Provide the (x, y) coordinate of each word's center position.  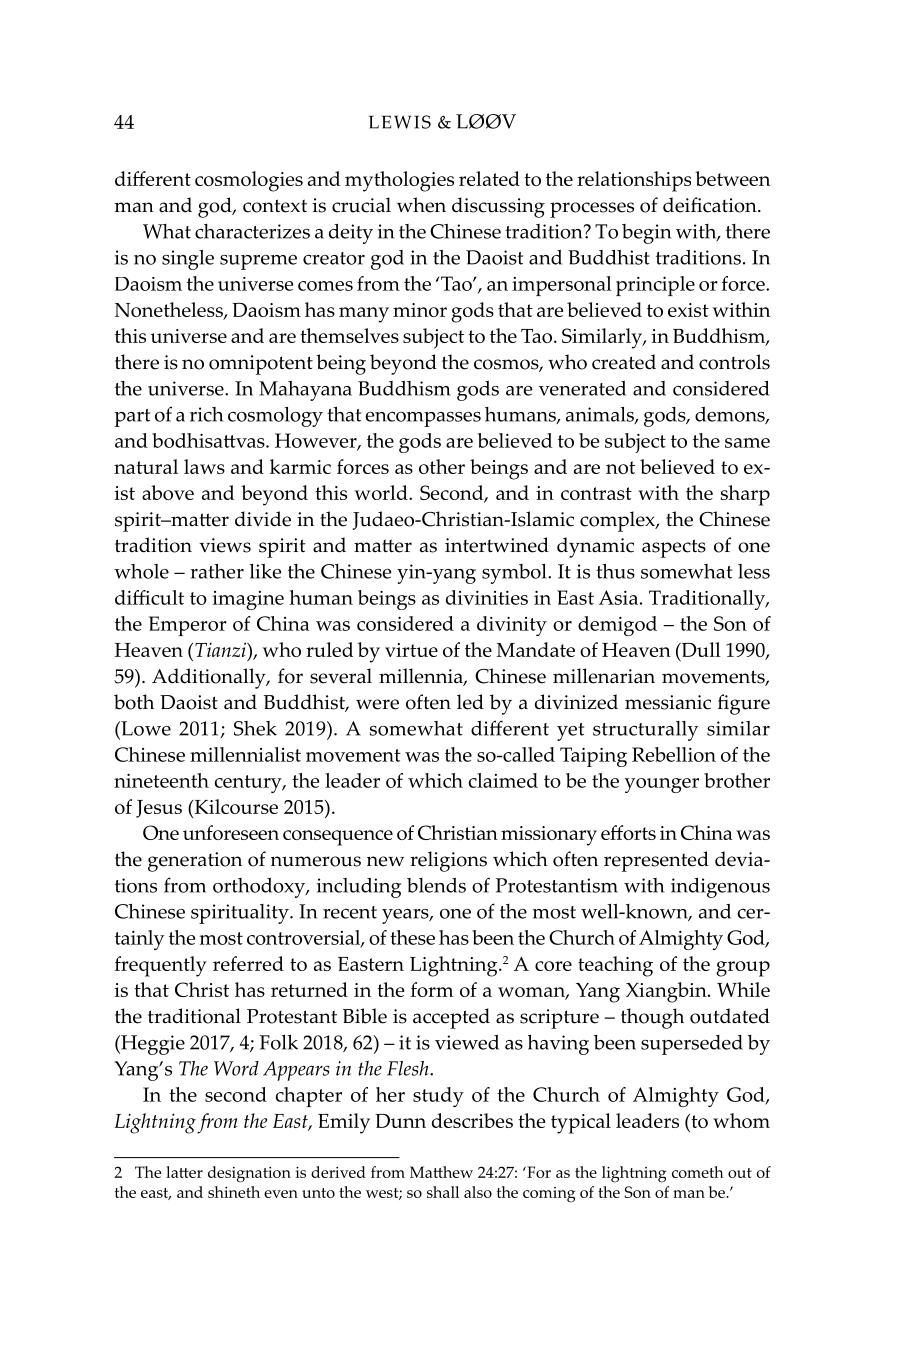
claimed (503, 780)
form (432, 989)
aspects (674, 548)
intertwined (497, 545)
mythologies (399, 181)
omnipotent (261, 365)
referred (248, 963)
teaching (615, 966)
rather (217, 571)
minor (420, 310)
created (624, 362)
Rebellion (674, 754)
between (732, 178)
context (275, 206)
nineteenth (161, 780)
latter (184, 1172)
